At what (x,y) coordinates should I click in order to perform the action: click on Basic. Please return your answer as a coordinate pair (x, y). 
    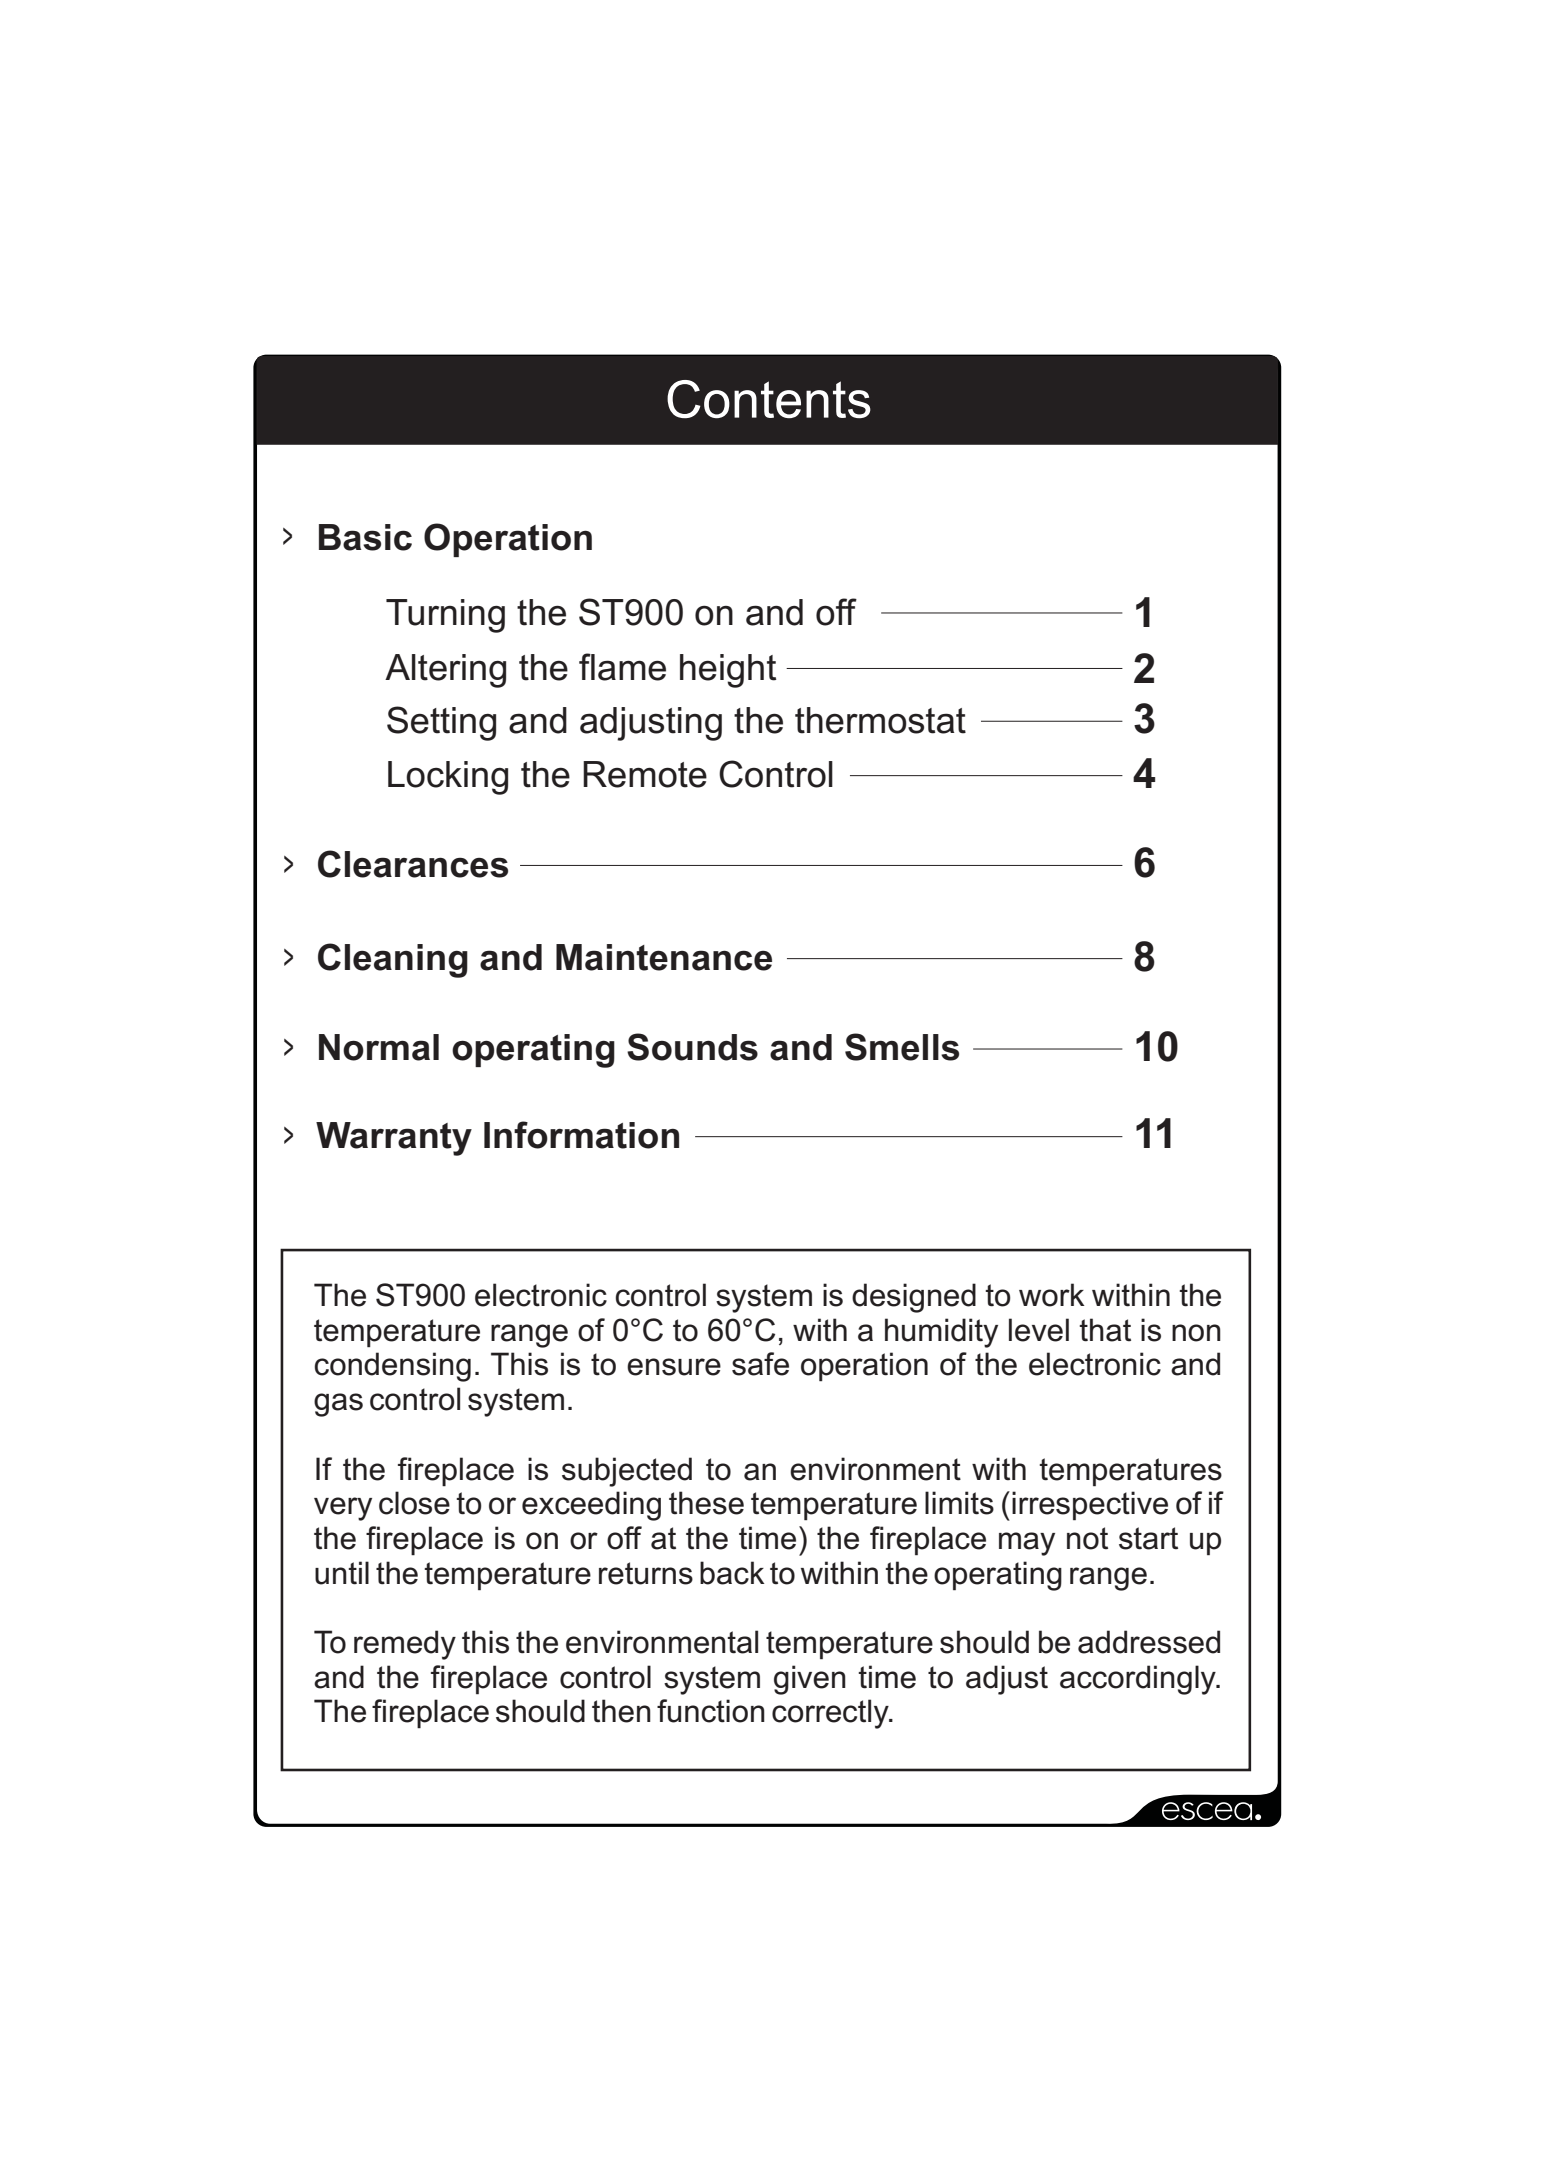
    Looking at the image, I should click on (365, 537).
